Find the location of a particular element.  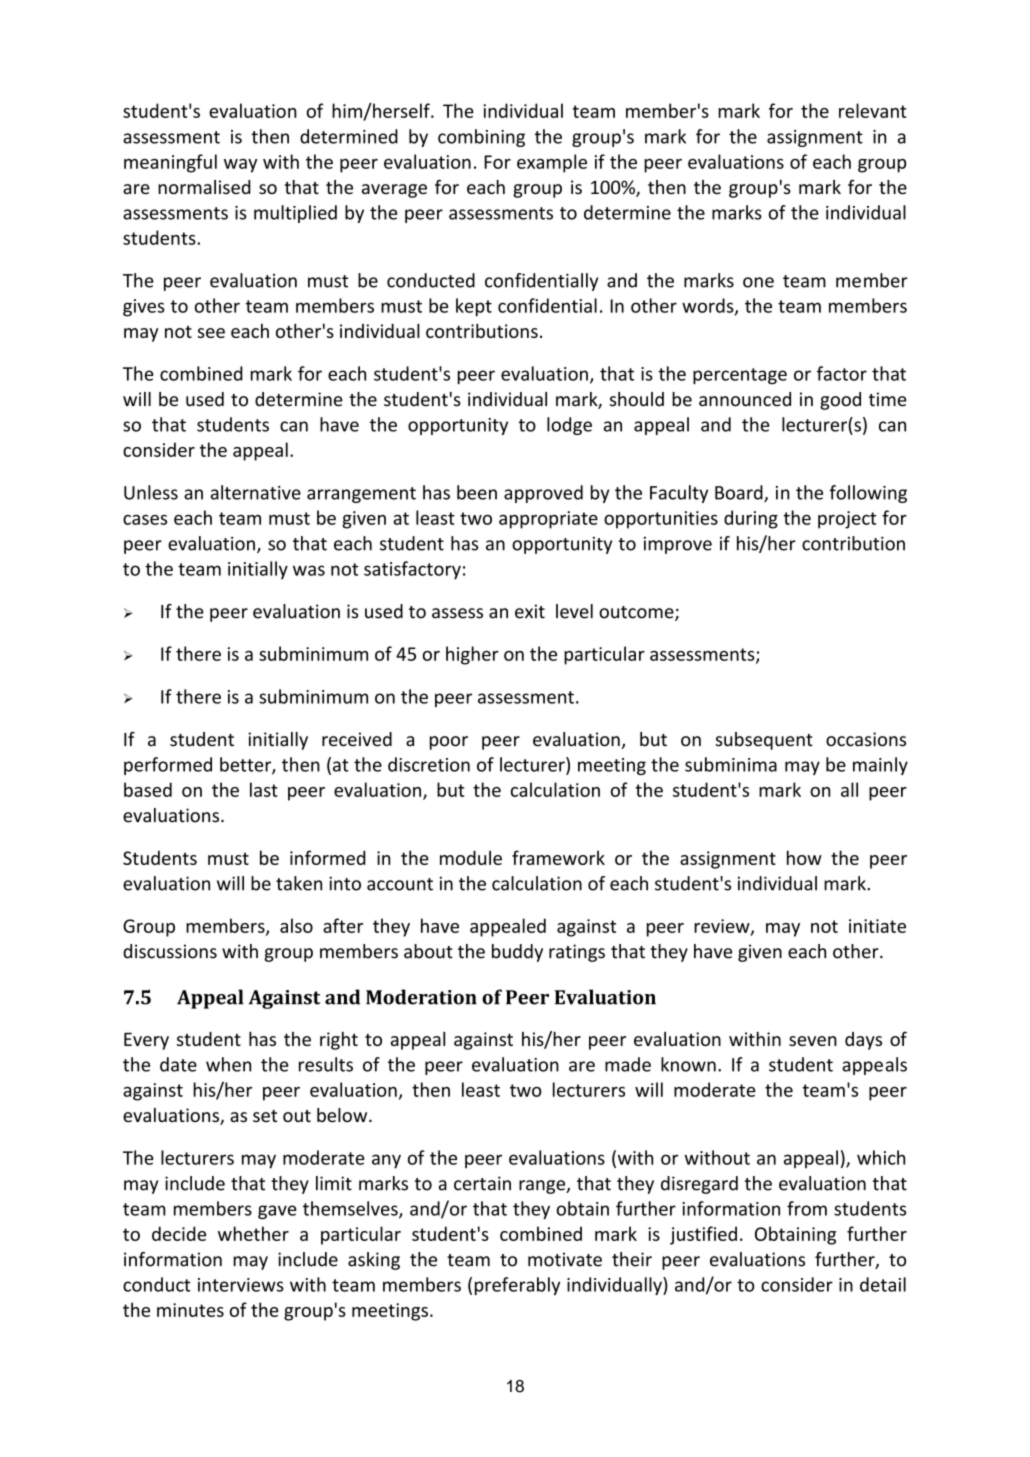

interviews is located at coordinates (241, 1285).
